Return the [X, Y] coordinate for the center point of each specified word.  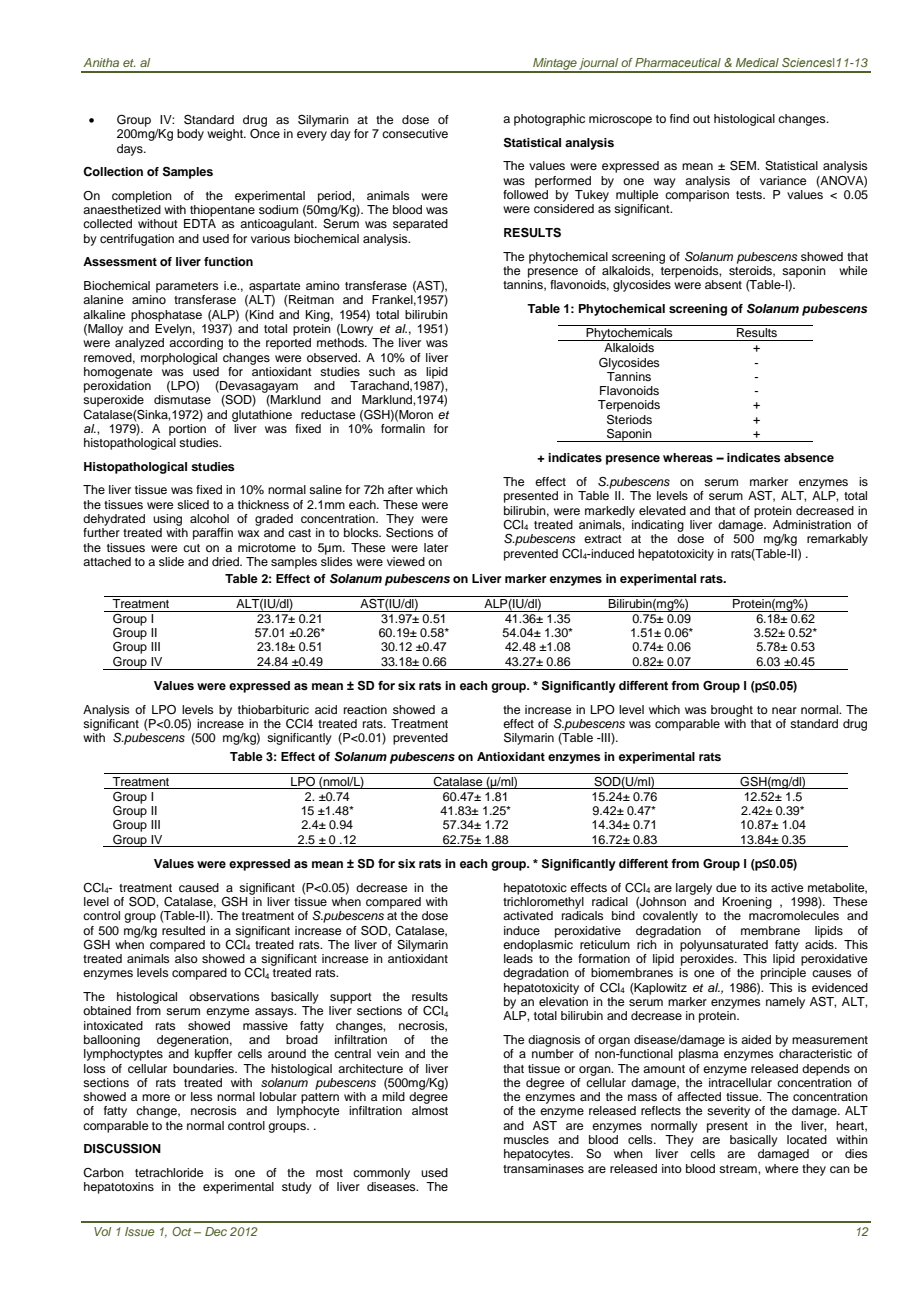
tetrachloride [169, 1172]
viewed [406, 561]
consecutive [415, 133]
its [761, 887]
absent [723, 284]
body [190, 135]
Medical [757, 62]
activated [528, 915]
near [784, 710]
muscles [526, 1139]
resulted [183, 930]
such [382, 371]
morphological [179, 359]
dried [226, 561]
